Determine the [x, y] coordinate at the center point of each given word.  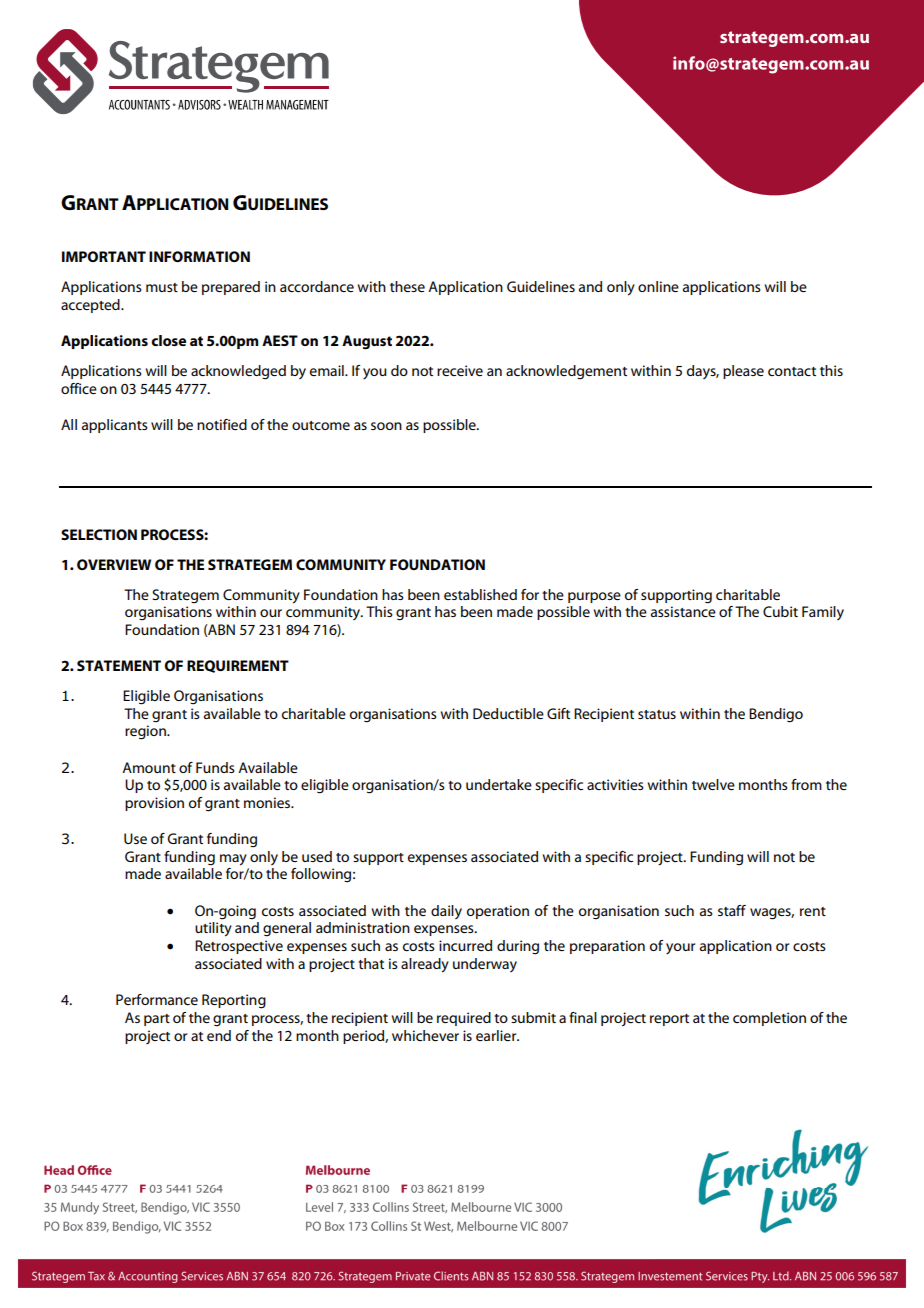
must [162, 287]
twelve [713, 784]
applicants [115, 426]
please [743, 372]
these [407, 286]
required [464, 1019]
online [658, 286]
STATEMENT [119, 665]
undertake [499, 784]
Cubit [780, 611]
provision [154, 804]
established [480, 594]
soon [386, 426]
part [157, 1020]
